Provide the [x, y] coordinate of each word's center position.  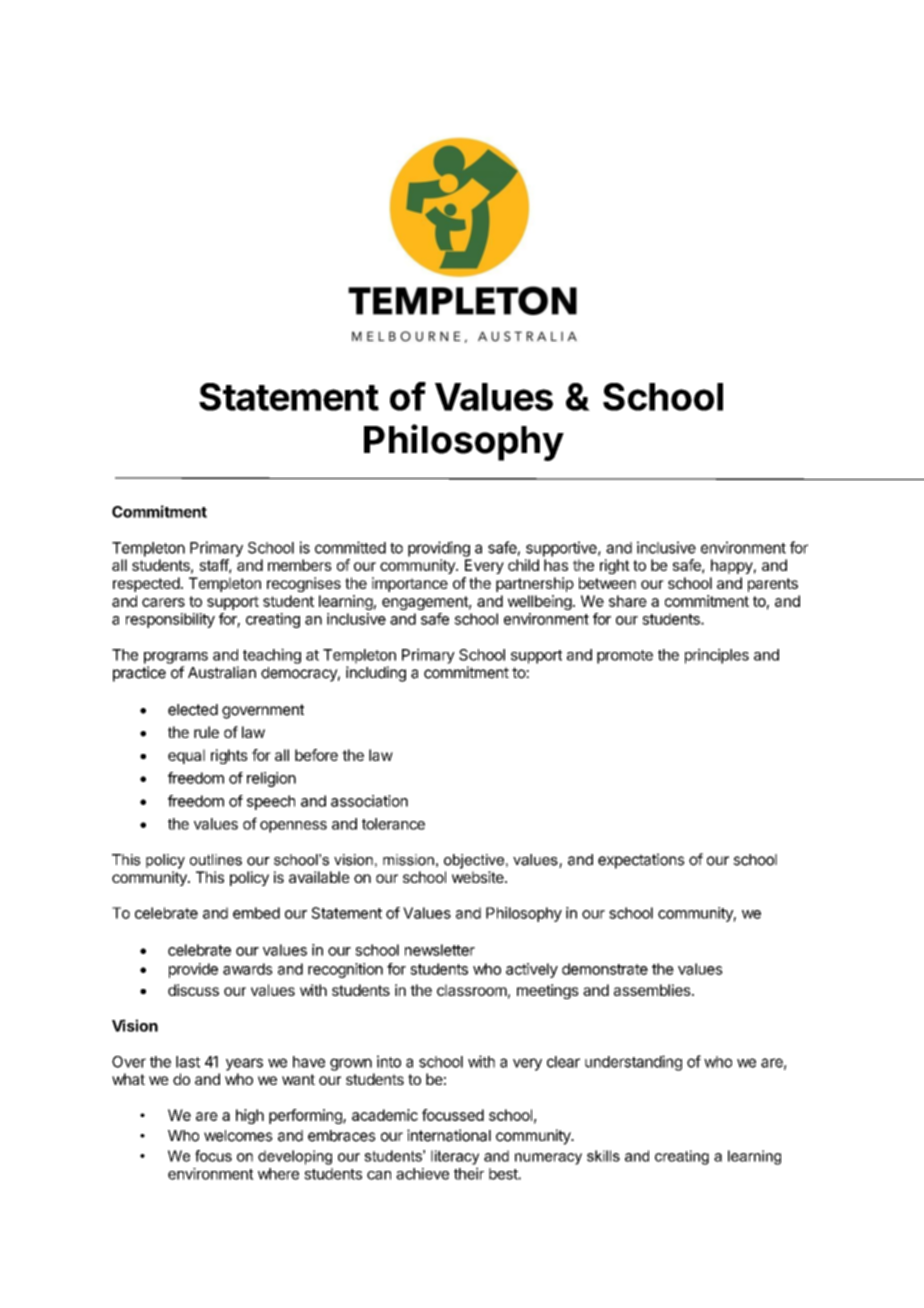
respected [146, 584]
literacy [455, 1157]
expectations [641, 861]
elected [193, 710]
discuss [193, 990]
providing [439, 549]
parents [773, 585]
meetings [548, 991]
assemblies [653, 990]
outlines [216, 860]
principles [717, 656]
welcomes [238, 1136]
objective [475, 861]
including [376, 674]
